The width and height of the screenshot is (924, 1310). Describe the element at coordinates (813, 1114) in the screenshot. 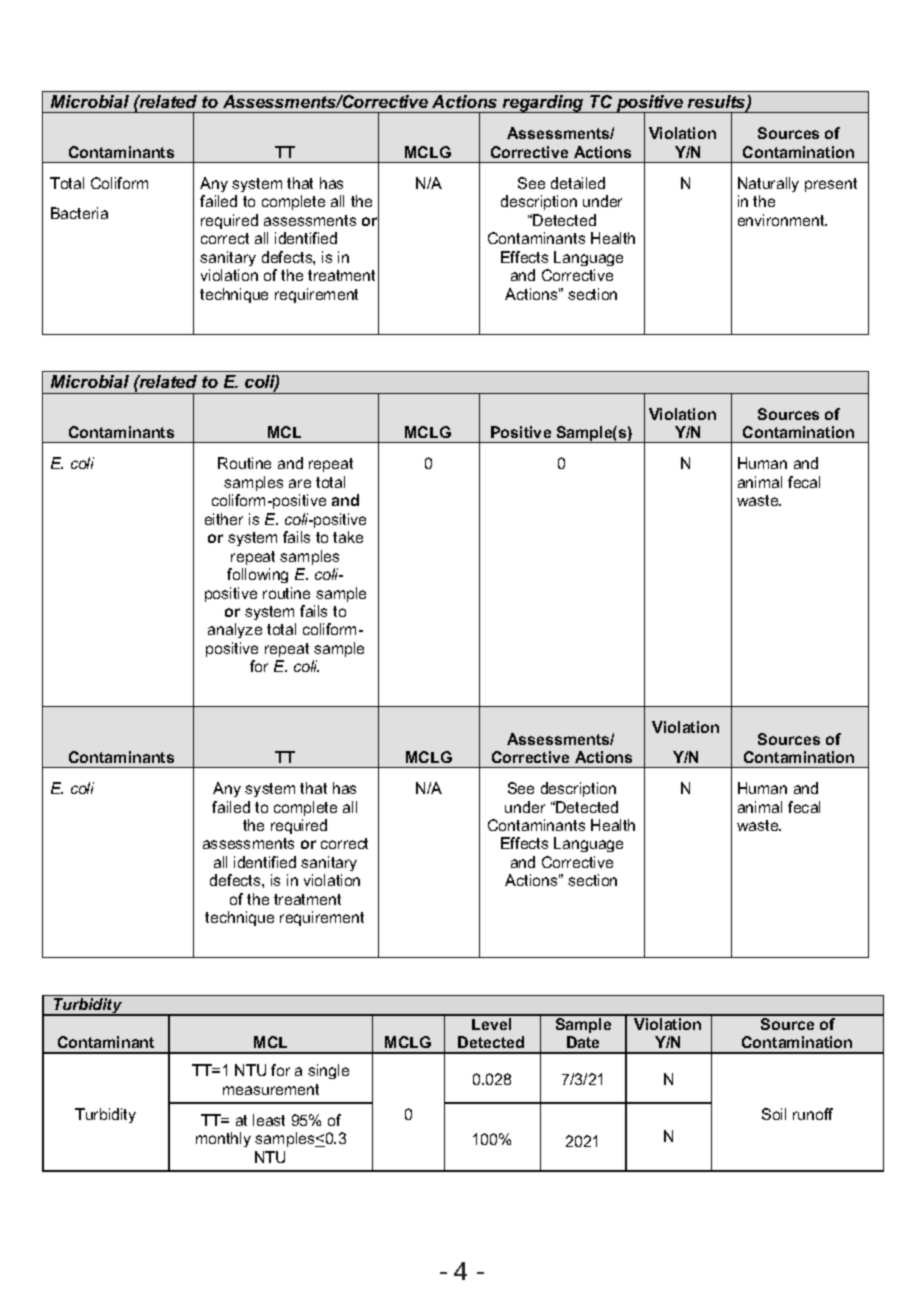

I see `runoff` at that location.
